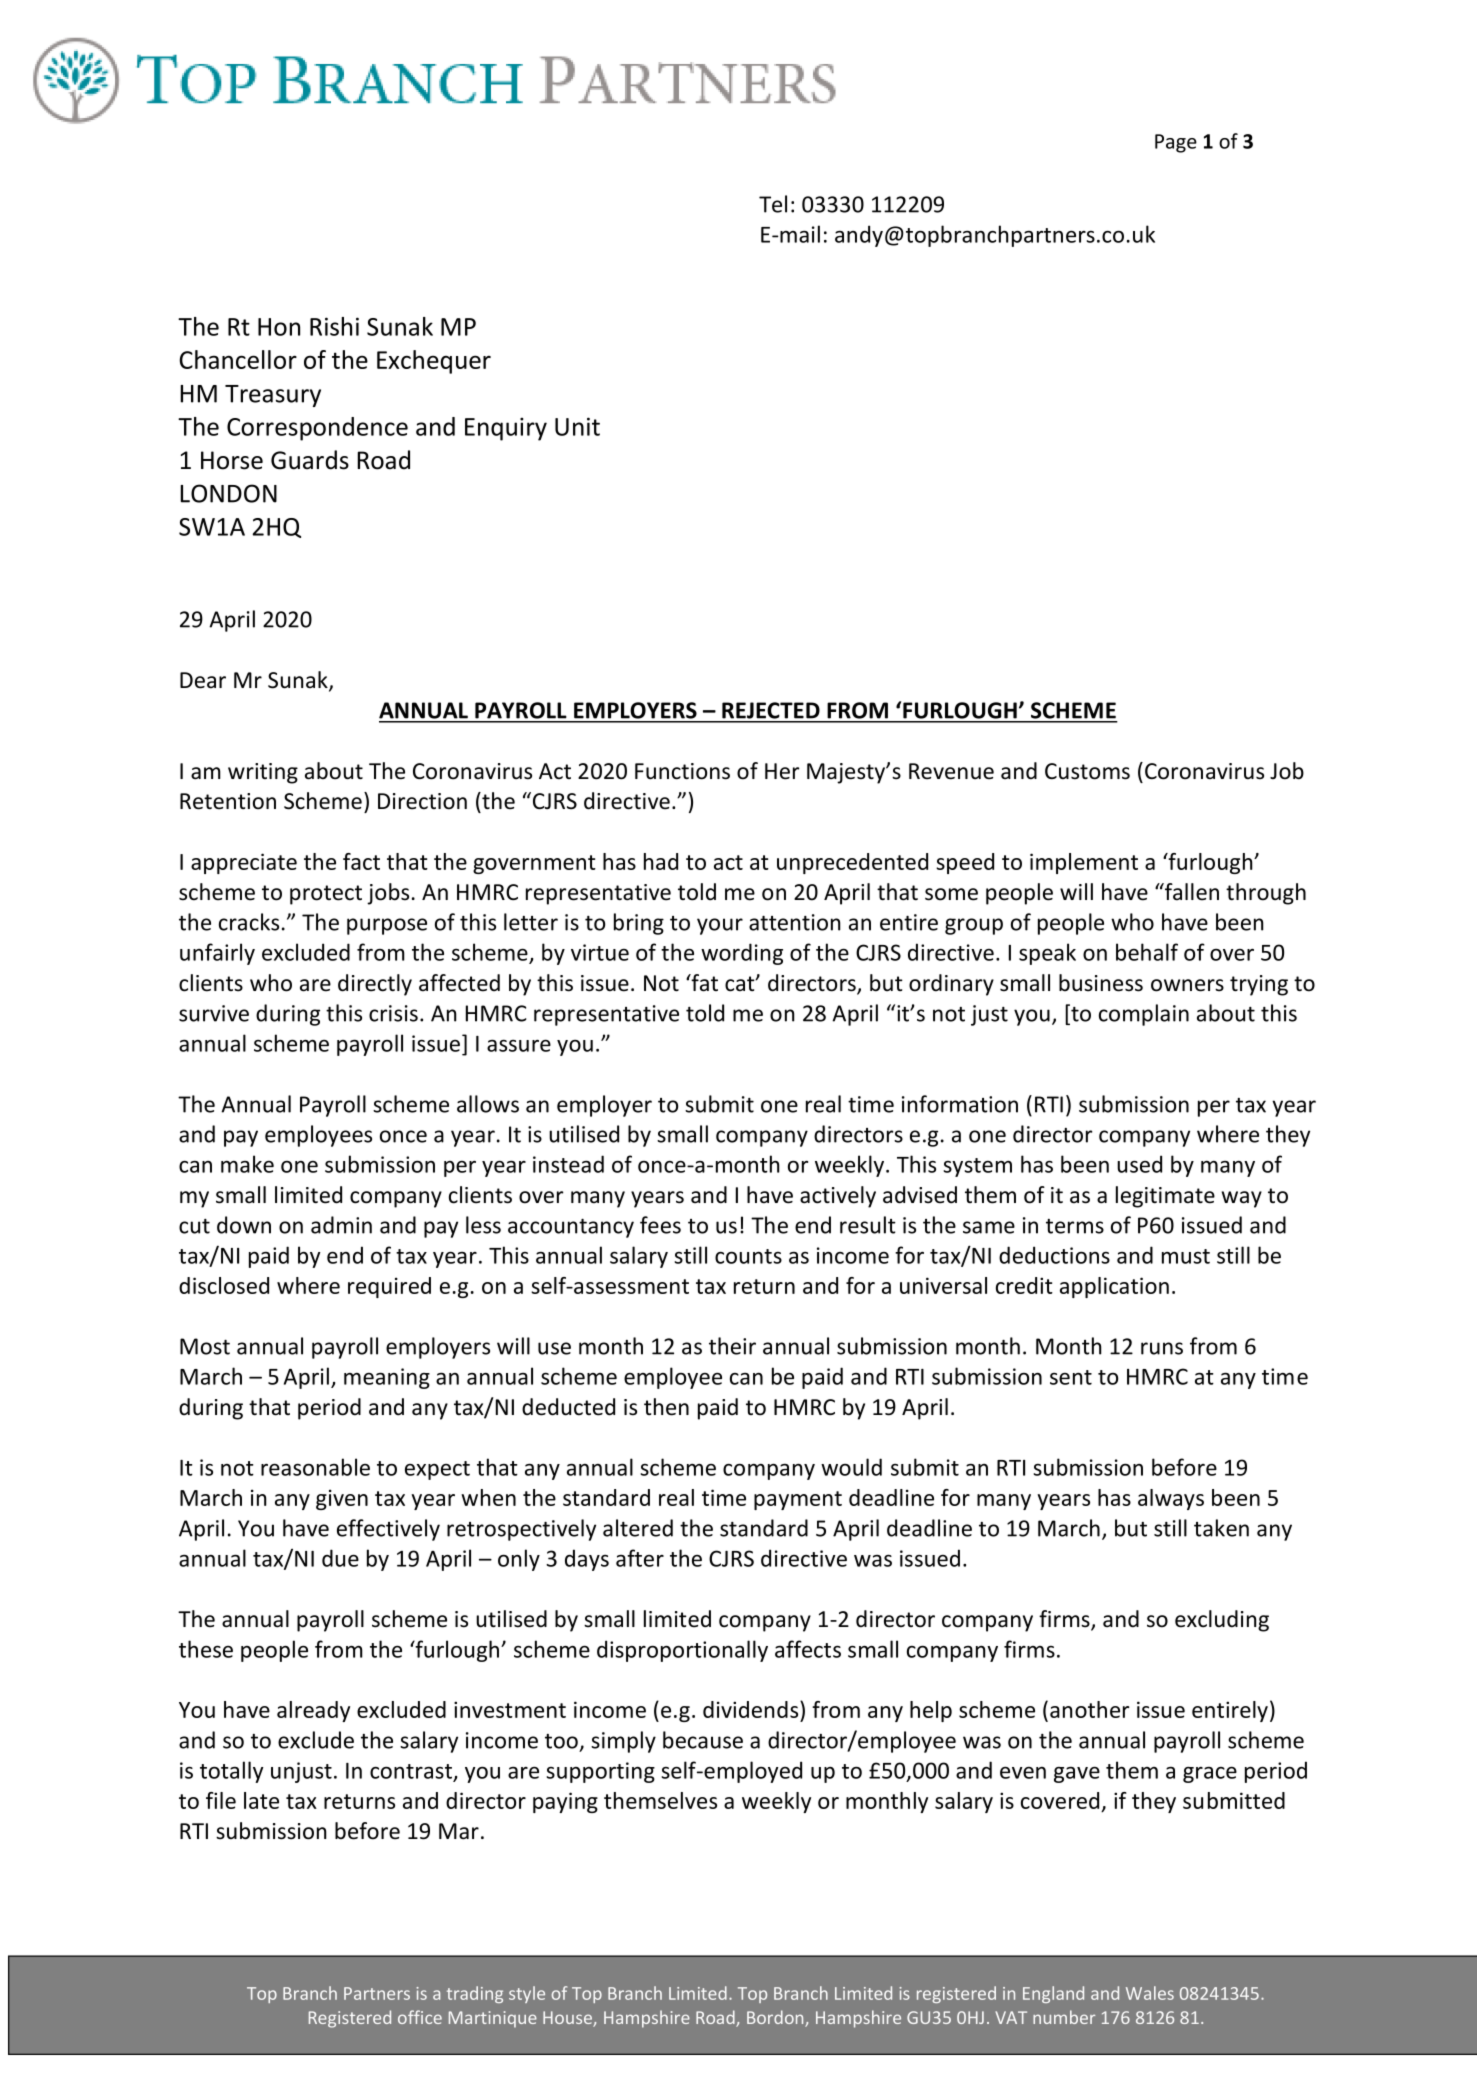  I want to click on given, so click(342, 1499).
